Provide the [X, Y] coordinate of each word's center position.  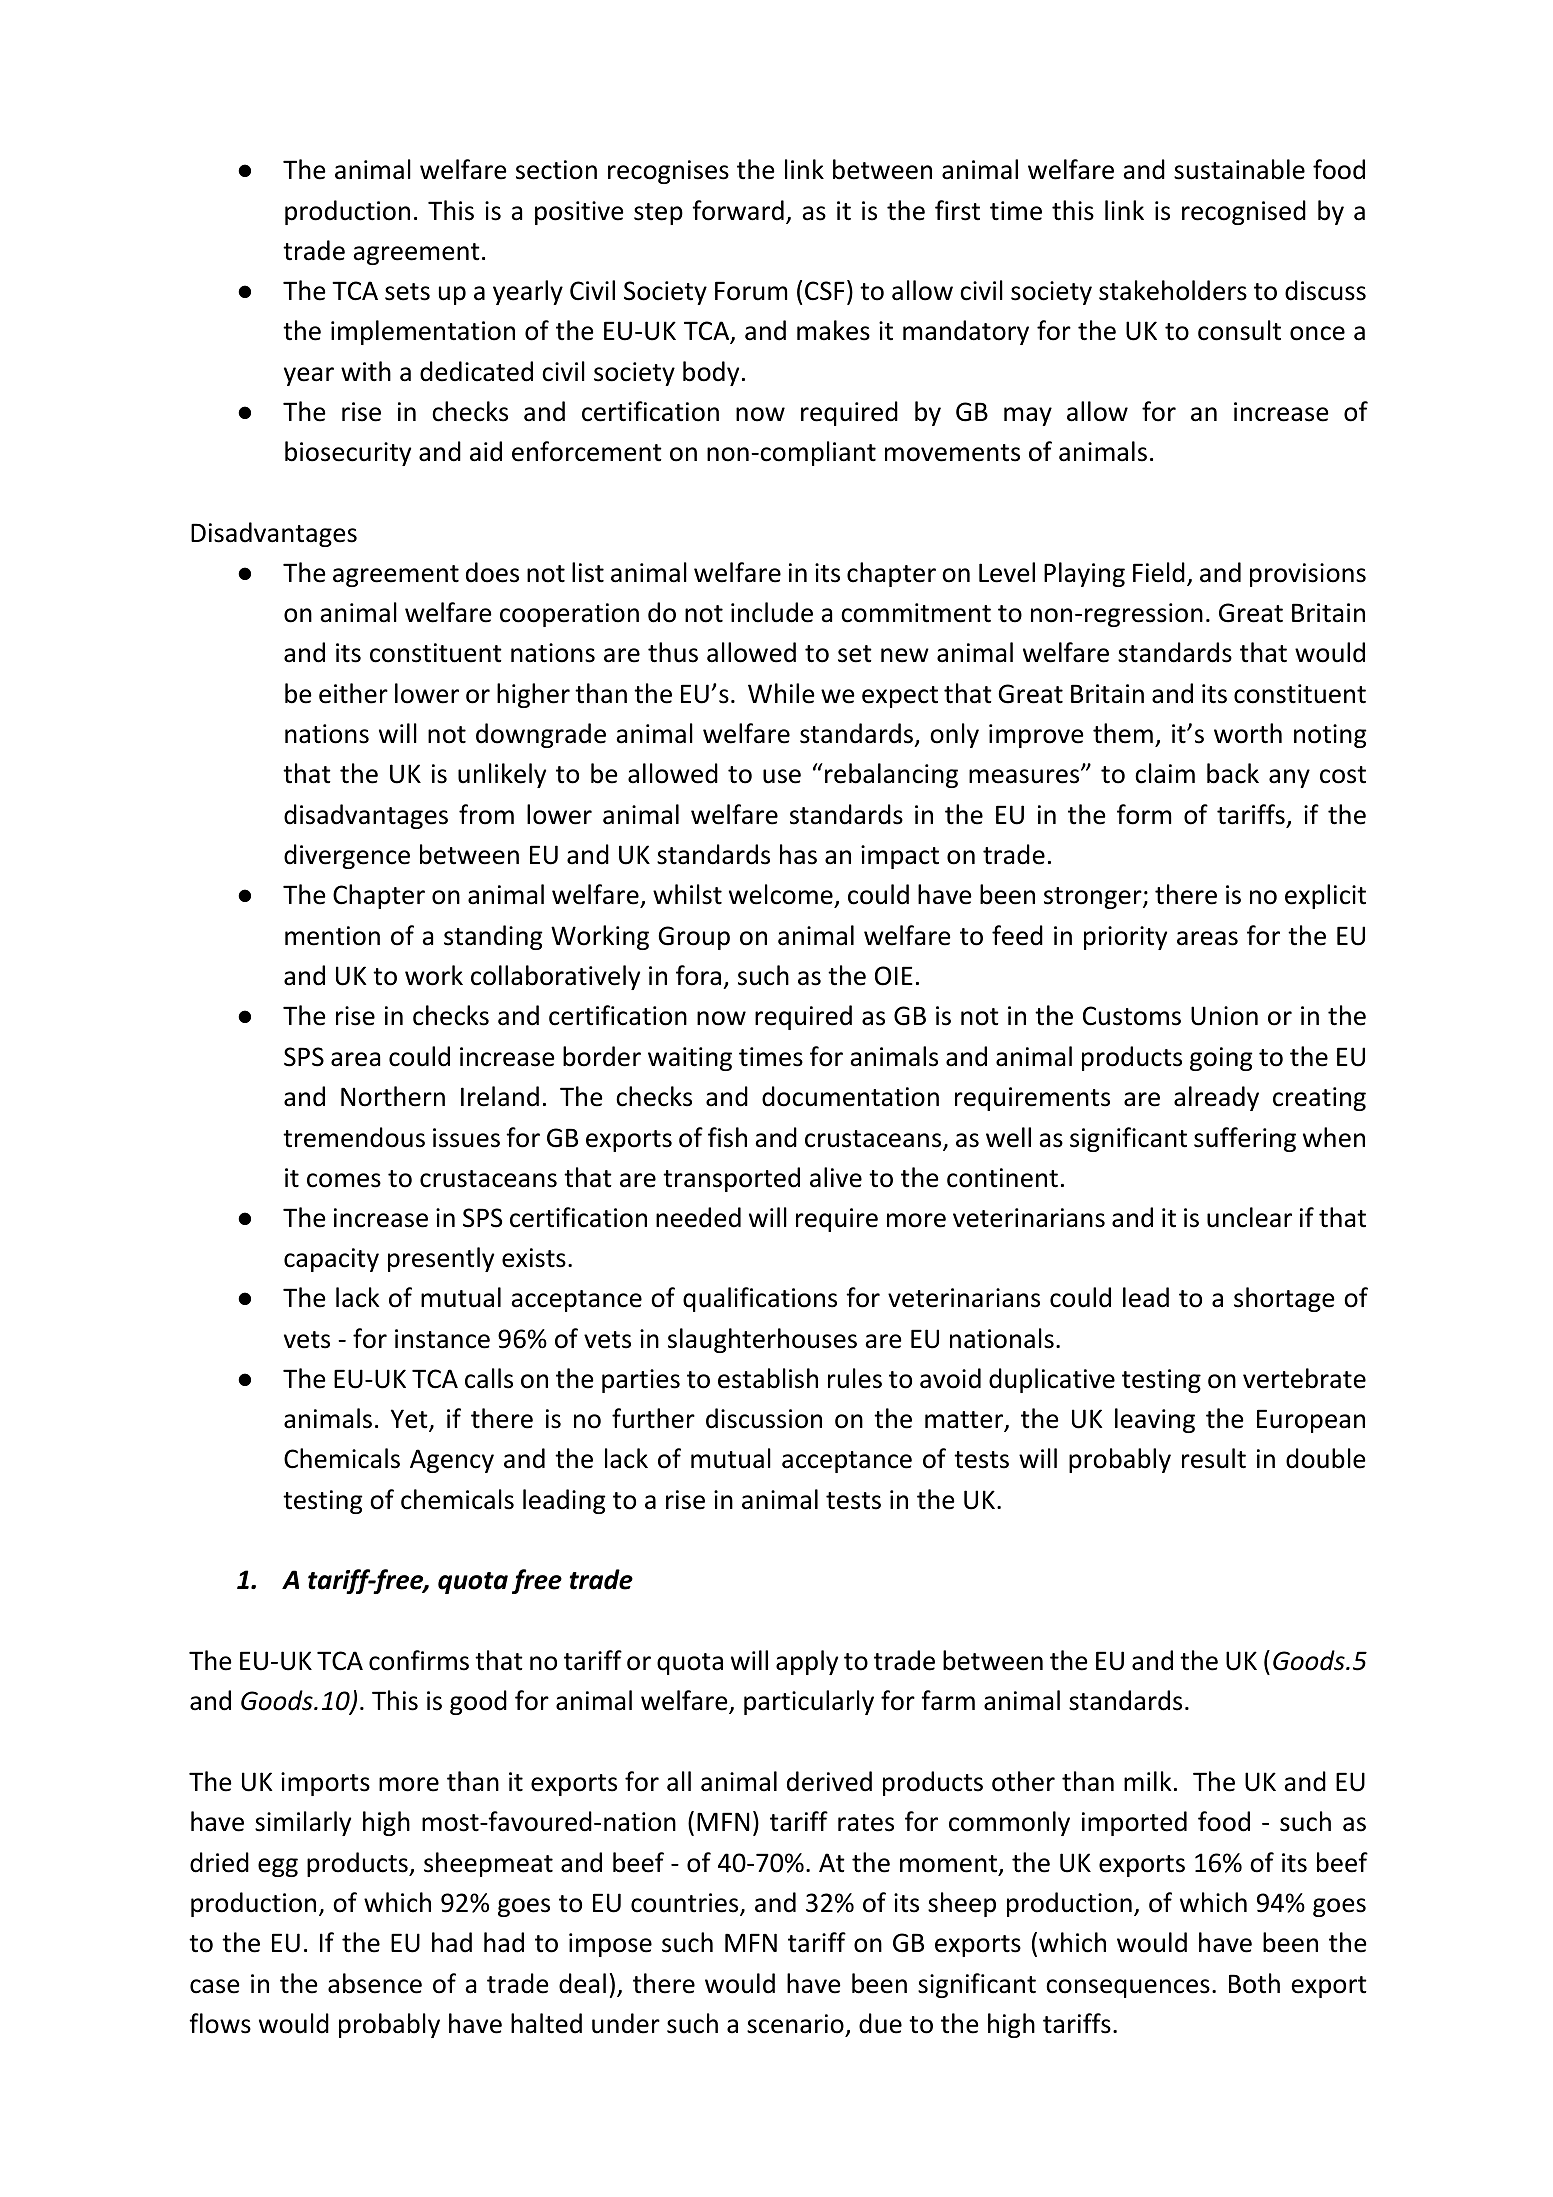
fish [727, 1137]
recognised [1244, 212]
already [1216, 1098]
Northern [393, 1096]
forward [738, 210]
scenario [795, 2024]
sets [407, 292]
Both [1254, 1983]
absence [375, 1983]
